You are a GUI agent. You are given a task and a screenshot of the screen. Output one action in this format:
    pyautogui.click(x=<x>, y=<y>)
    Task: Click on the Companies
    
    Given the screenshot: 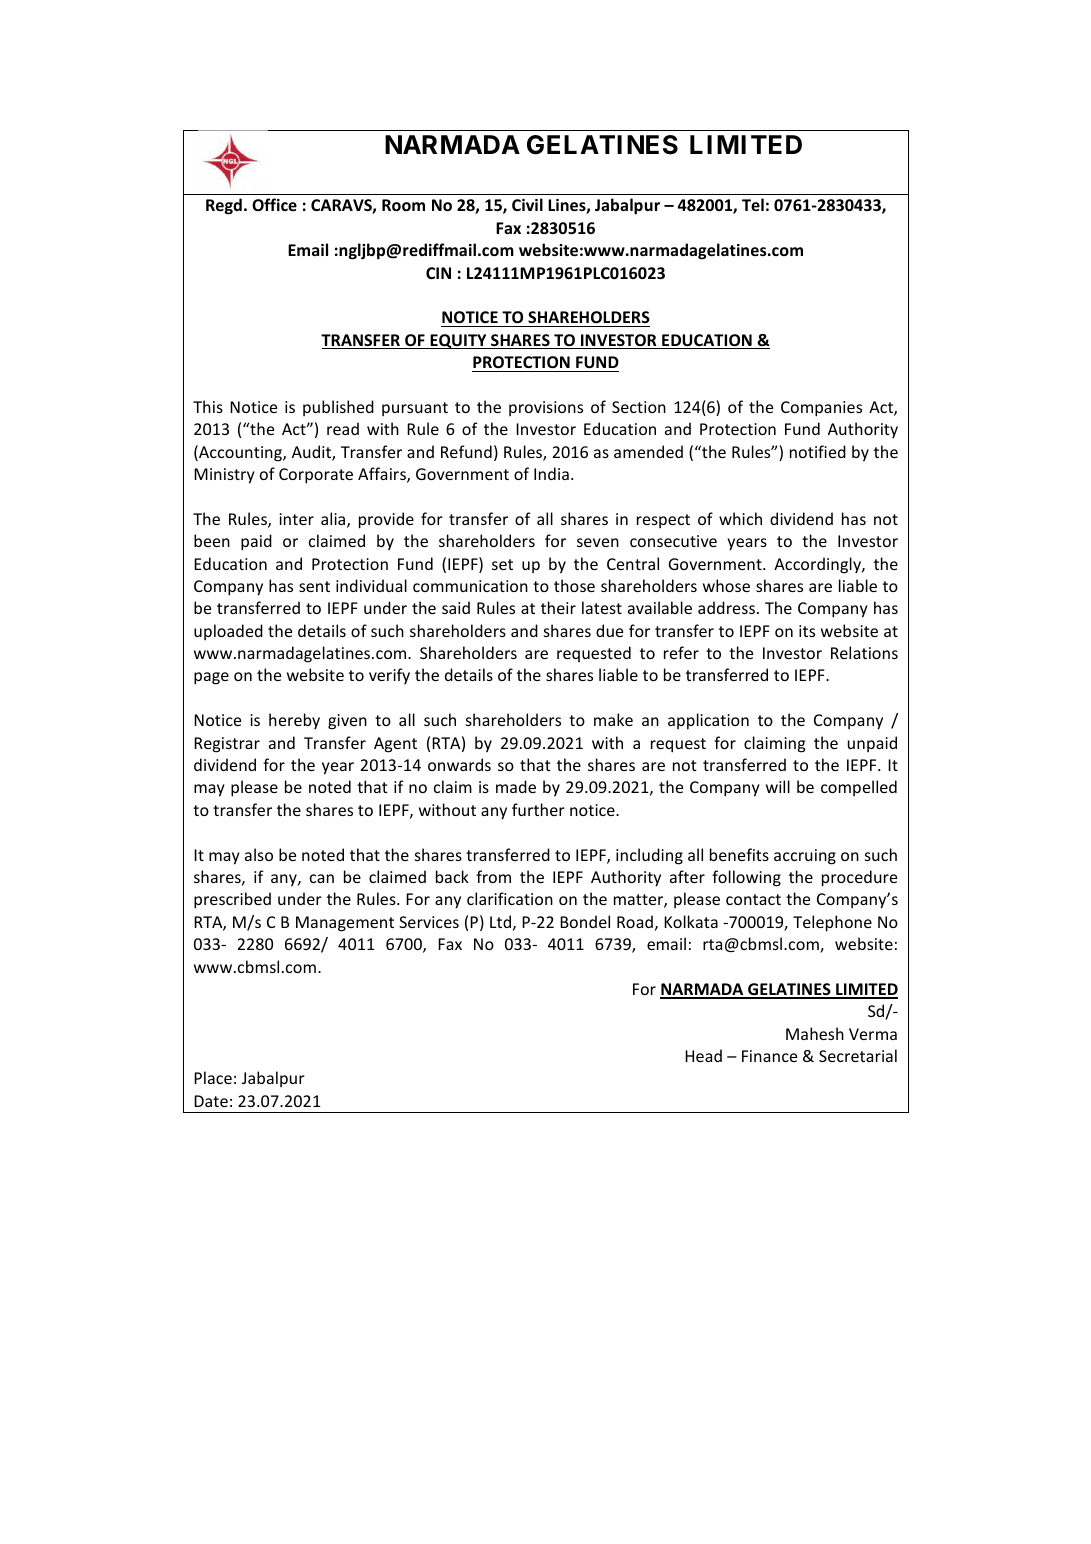 What is the action you would take?
    pyautogui.click(x=821, y=409)
